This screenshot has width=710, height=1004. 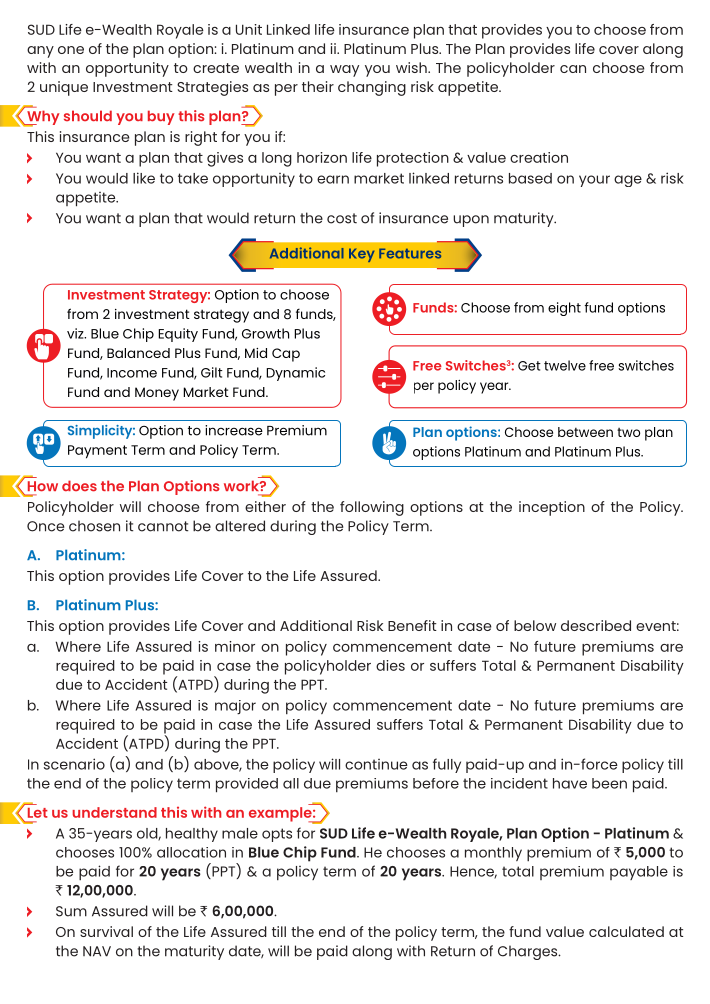 I want to click on continue, so click(x=376, y=764).
